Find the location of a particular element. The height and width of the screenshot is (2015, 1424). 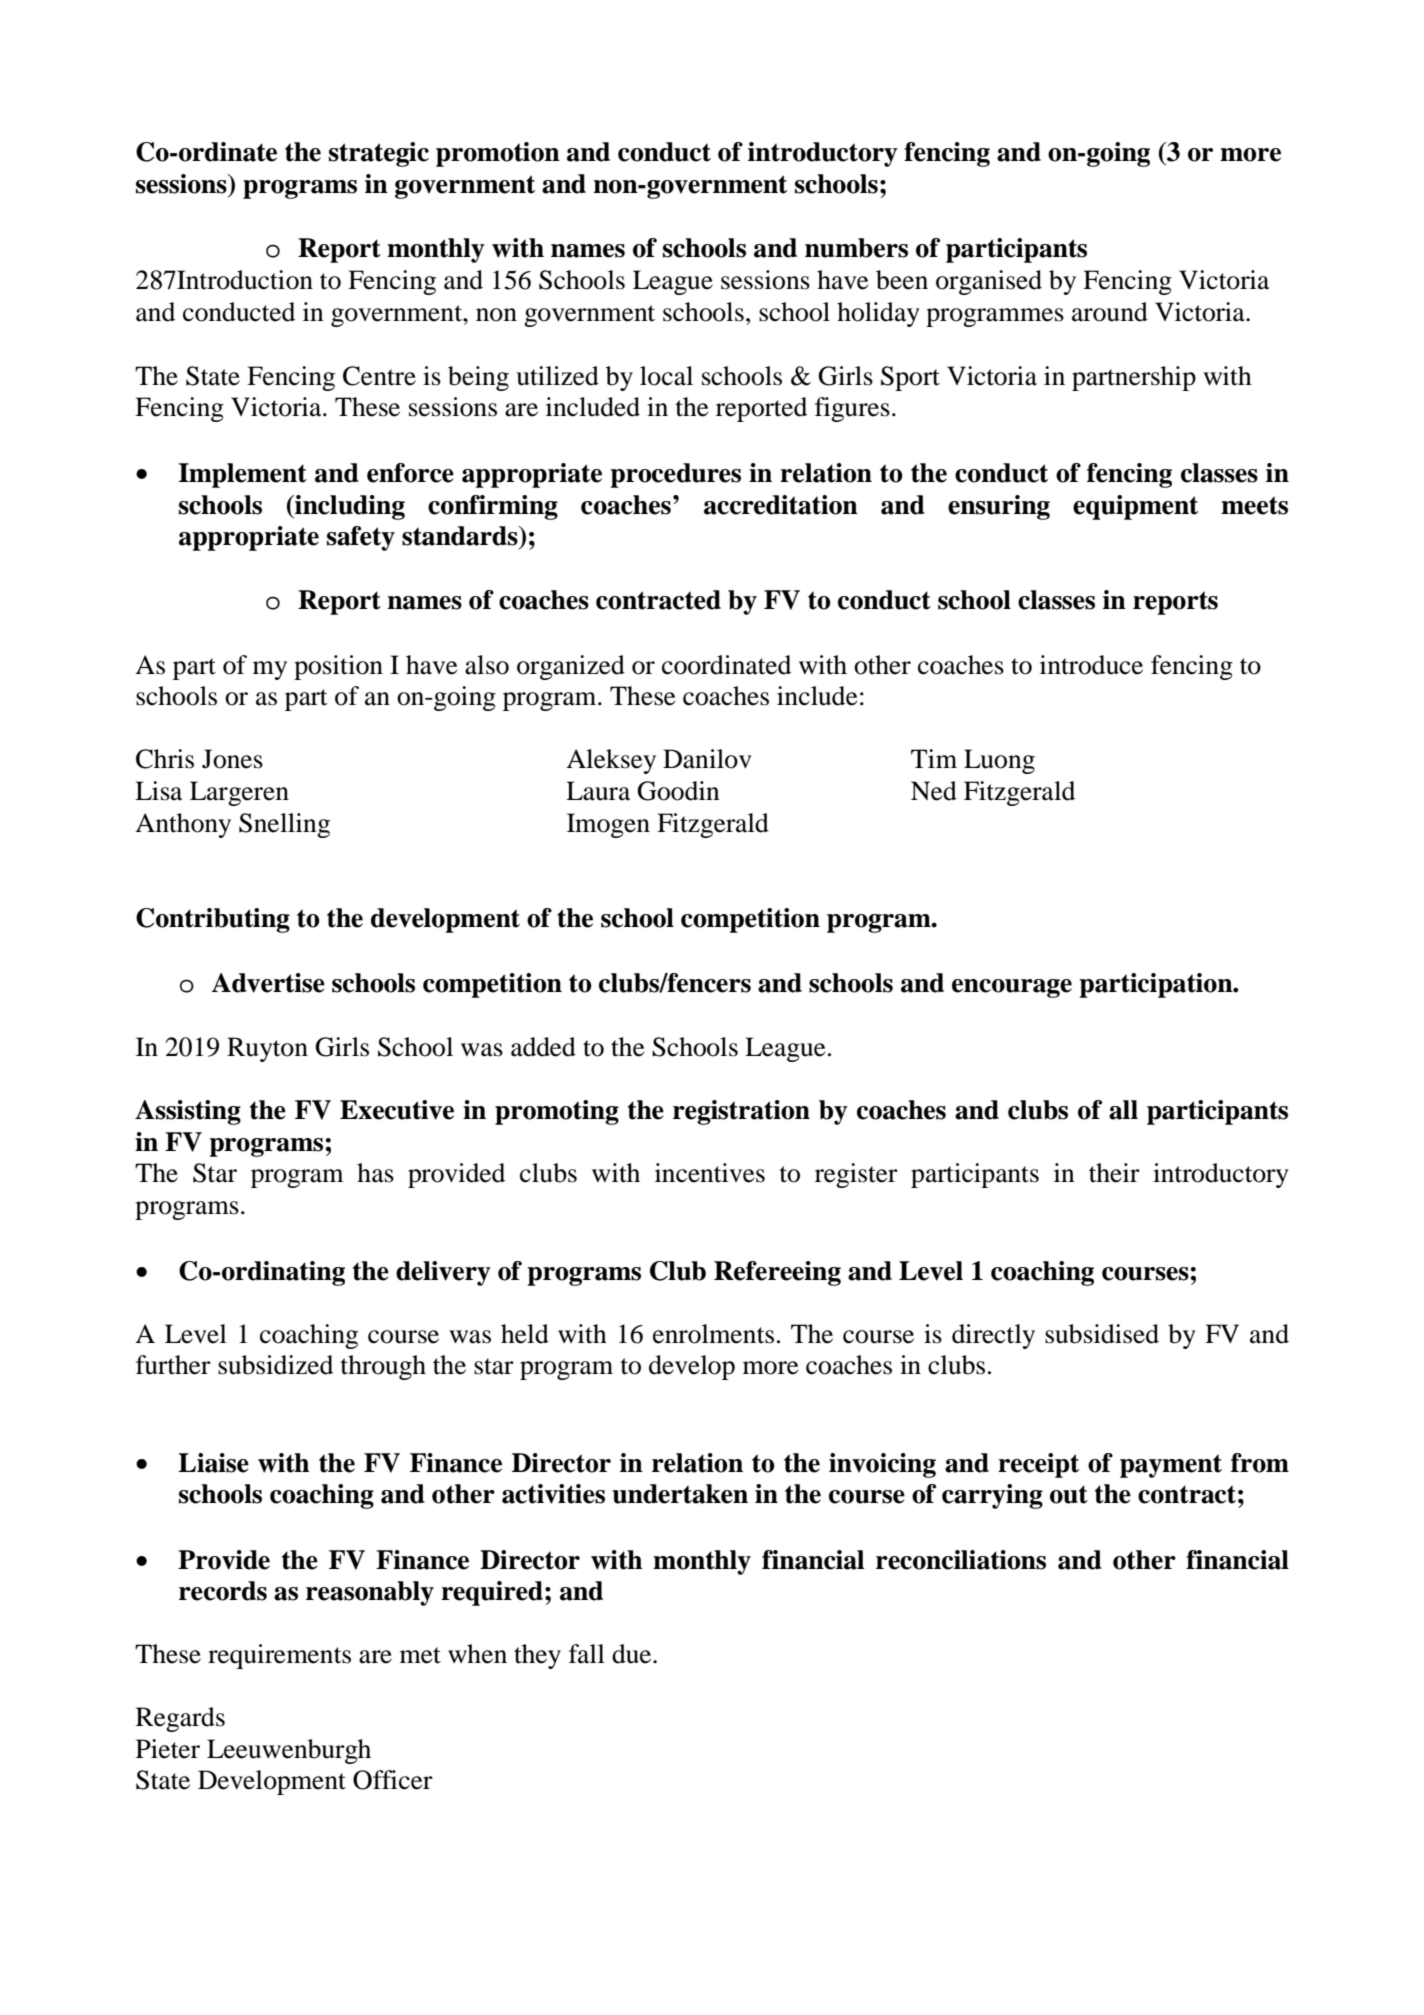

added is located at coordinates (543, 1047).
